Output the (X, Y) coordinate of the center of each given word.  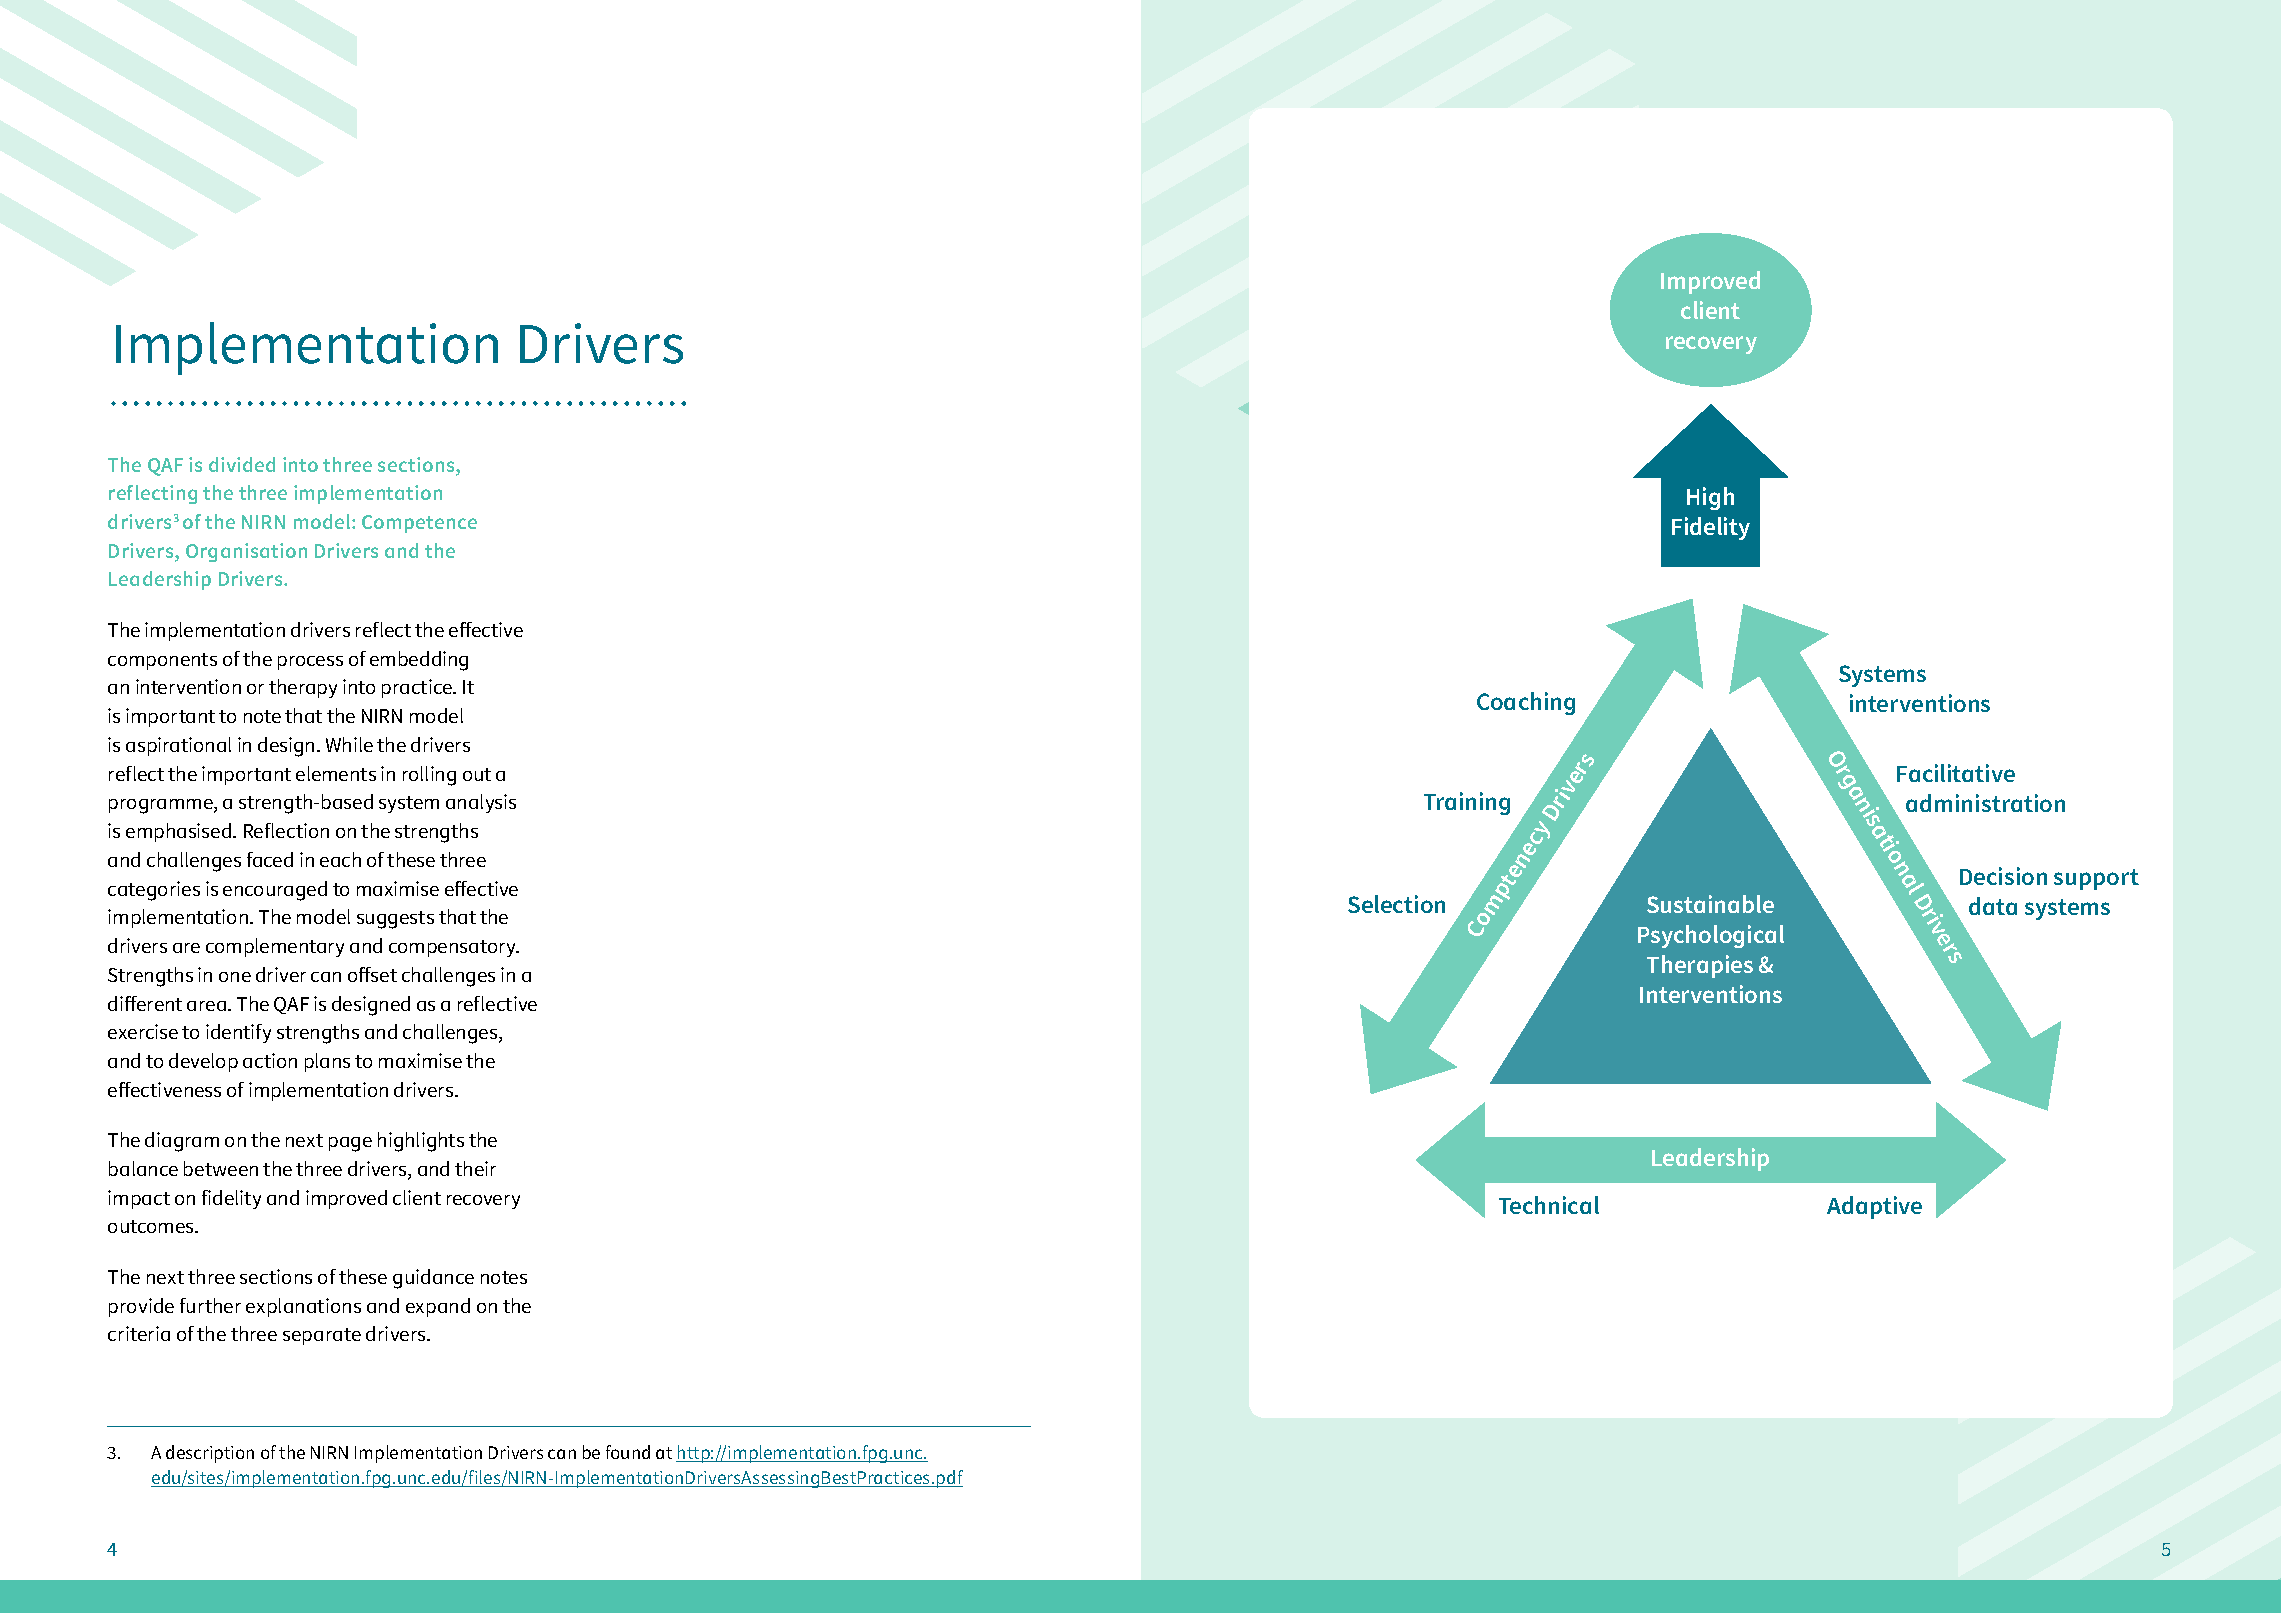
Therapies (1700, 966)
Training (1467, 803)
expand (438, 1307)
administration (1985, 803)
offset (372, 974)
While (349, 744)
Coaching (1526, 703)
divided (242, 464)
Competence (419, 524)
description (210, 1454)
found (628, 1452)
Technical (1549, 1205)
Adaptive (1874, 1207)
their (475, 1168)
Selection (1396, 904)
